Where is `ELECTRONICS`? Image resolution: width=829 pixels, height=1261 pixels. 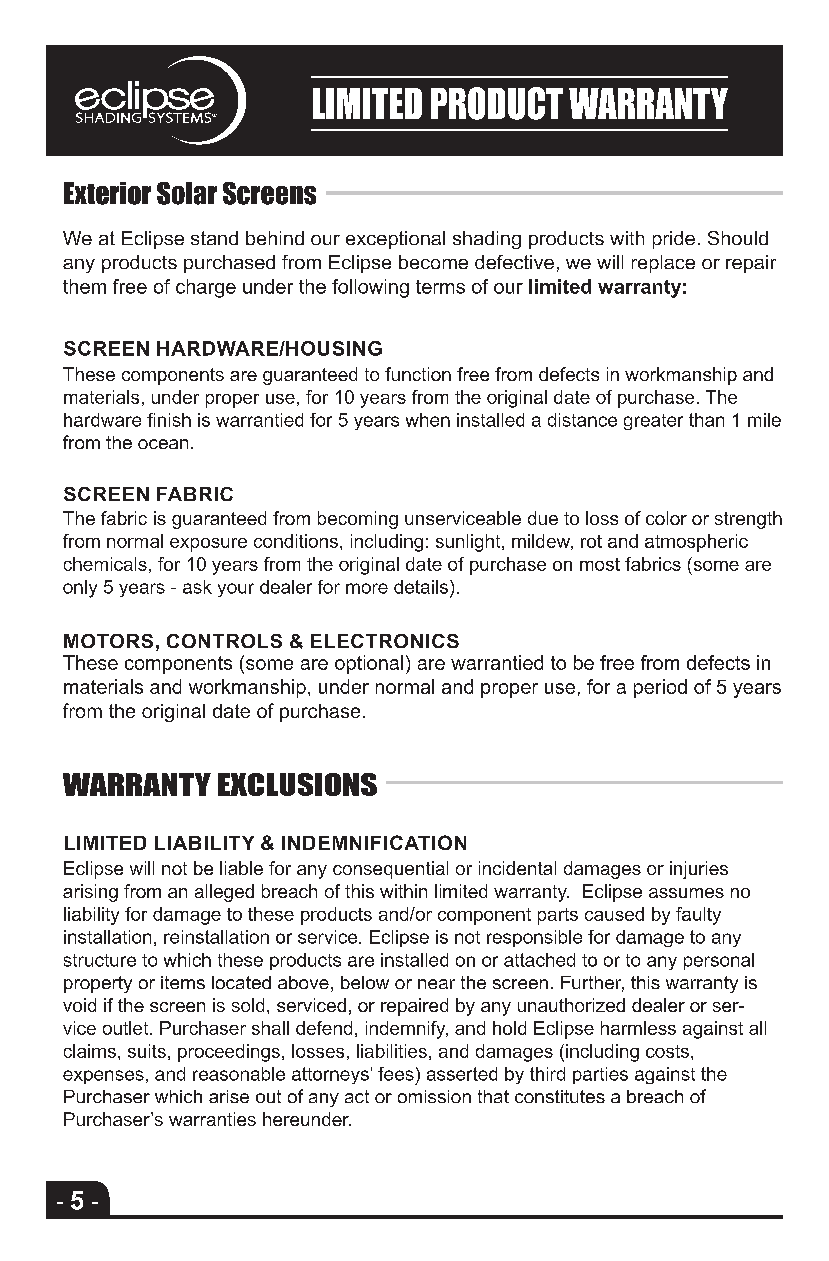
ELECTRONICS is located at coordinates (385, 641).
